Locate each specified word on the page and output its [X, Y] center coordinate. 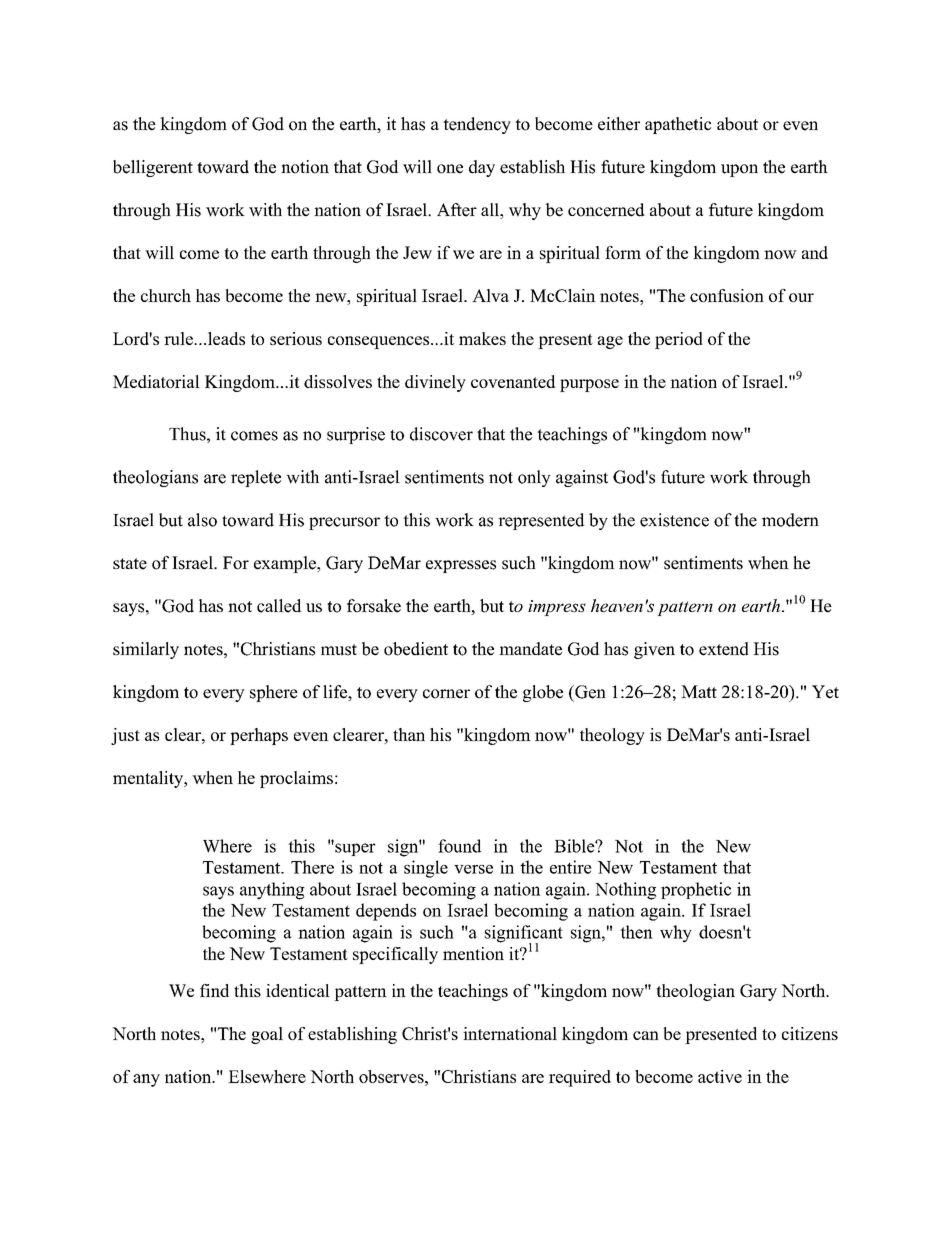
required [580, 1078]
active [720, 1076]
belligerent [153, 168]
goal [267, 1035]
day [482, 168]
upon [739, 170]
